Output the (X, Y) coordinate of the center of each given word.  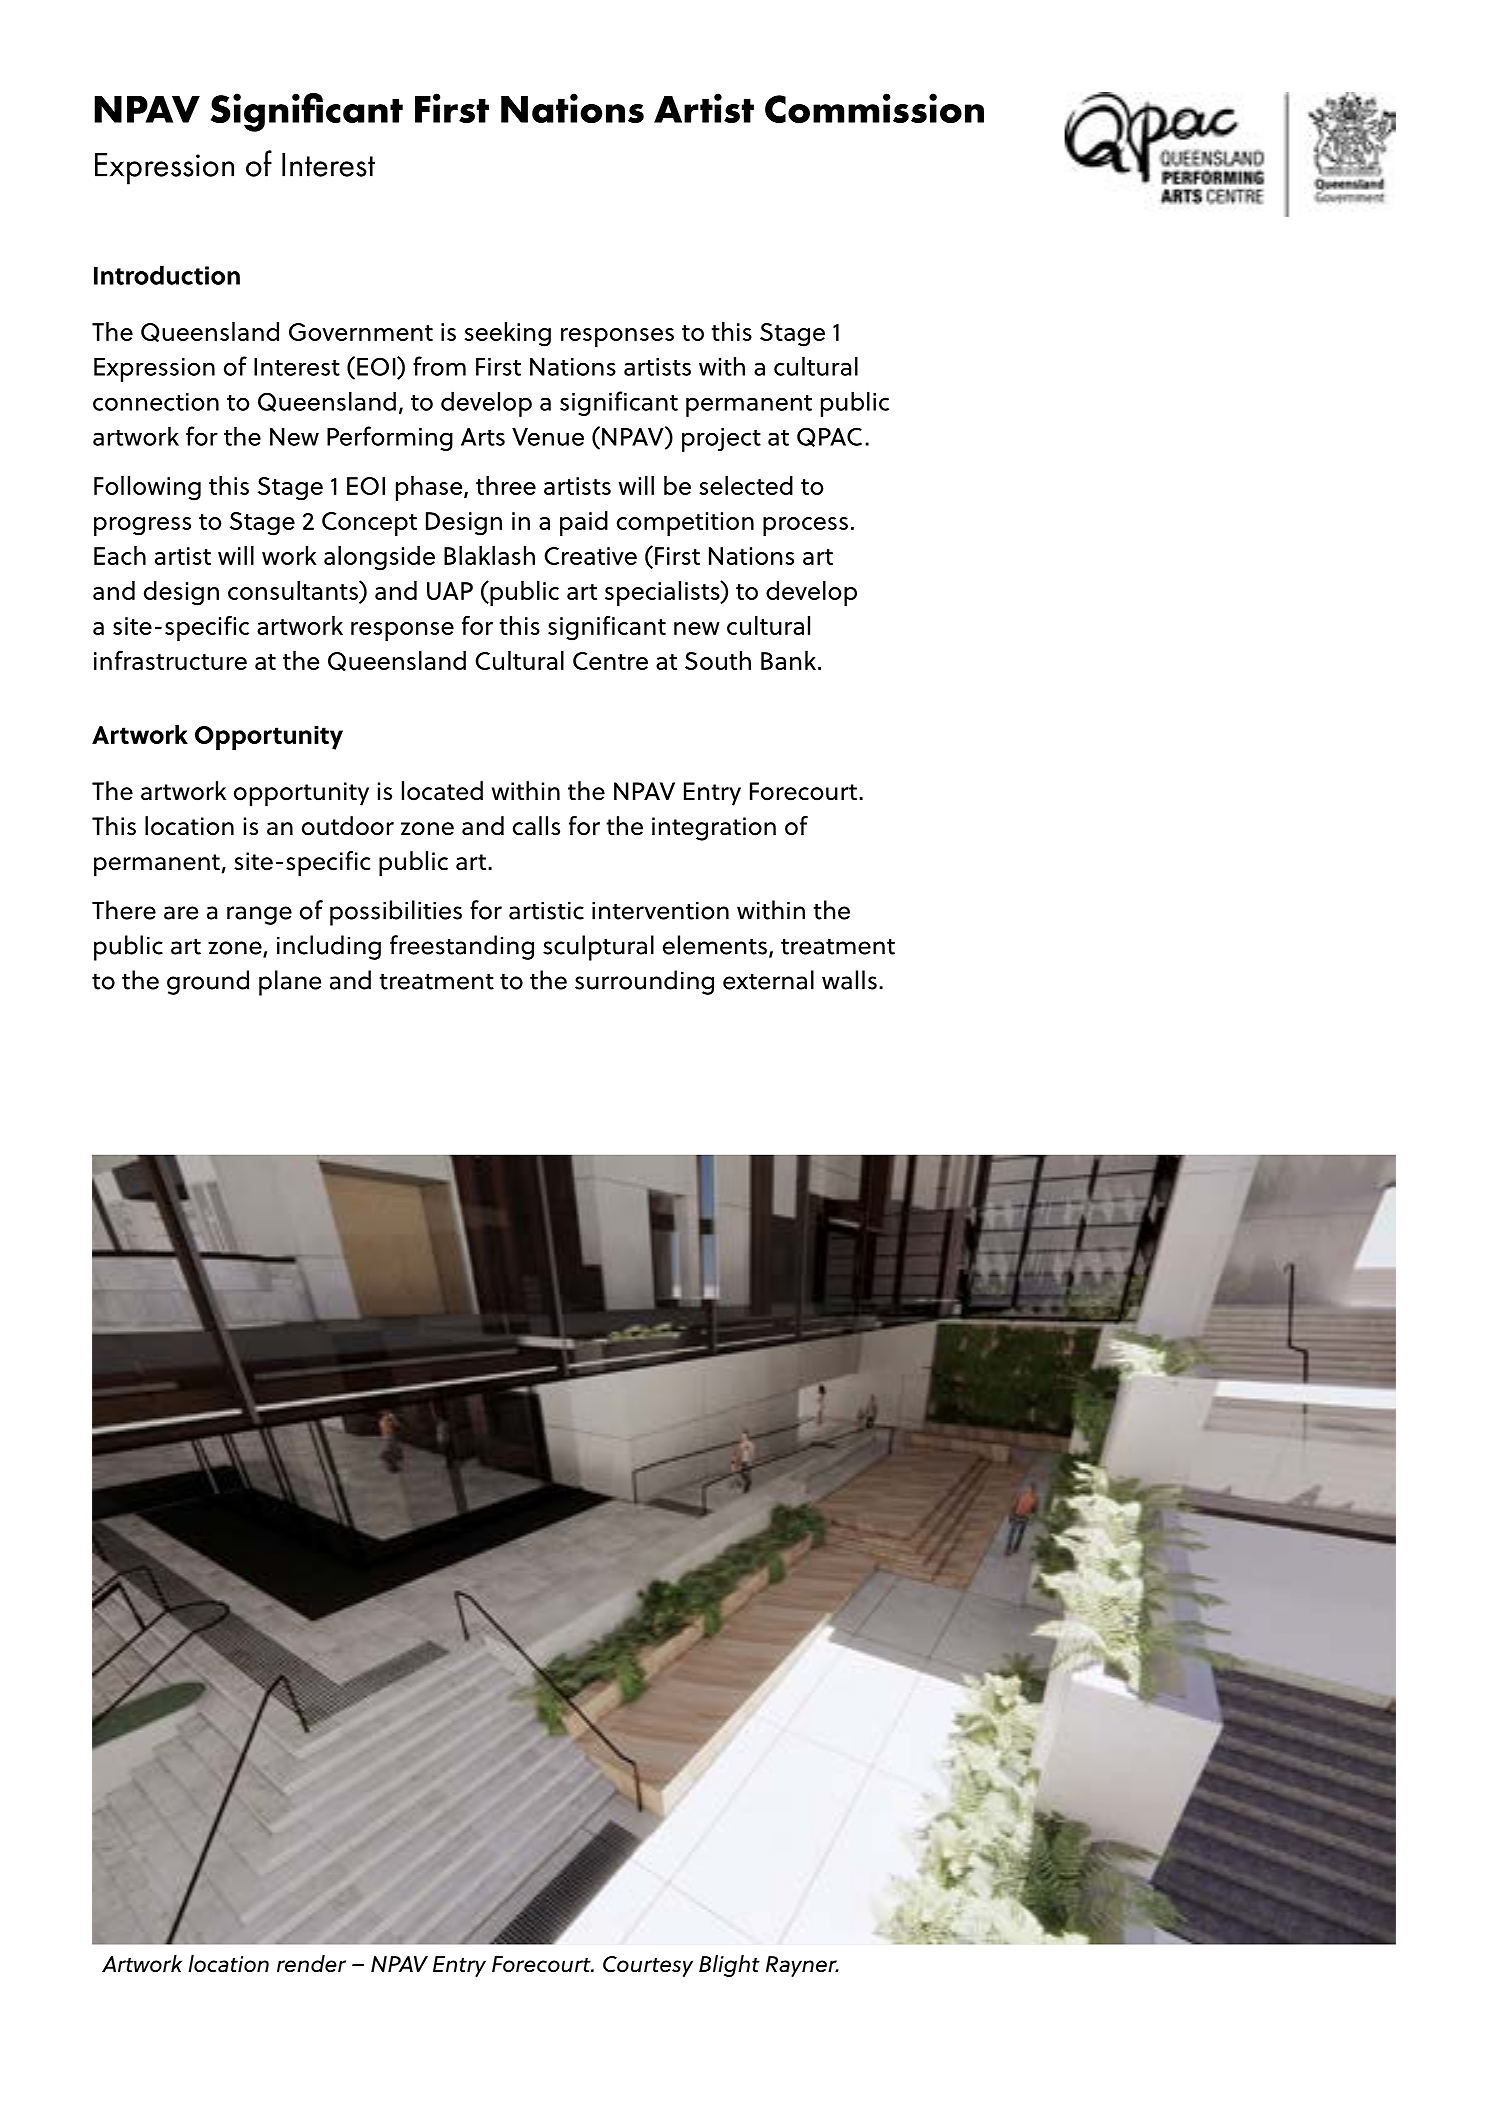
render (311, 1964)
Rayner (802, 1966)
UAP (450, 591)
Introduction (167, 275)
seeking (508, 334)
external (768, 980)
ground (208, 982)
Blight (729, 1966)
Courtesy (648, 1966)
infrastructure (170, 660)
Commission (874, 108)
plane (290, 983)
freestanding (462, 947)
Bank (788, 660)
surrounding (644, 982)
